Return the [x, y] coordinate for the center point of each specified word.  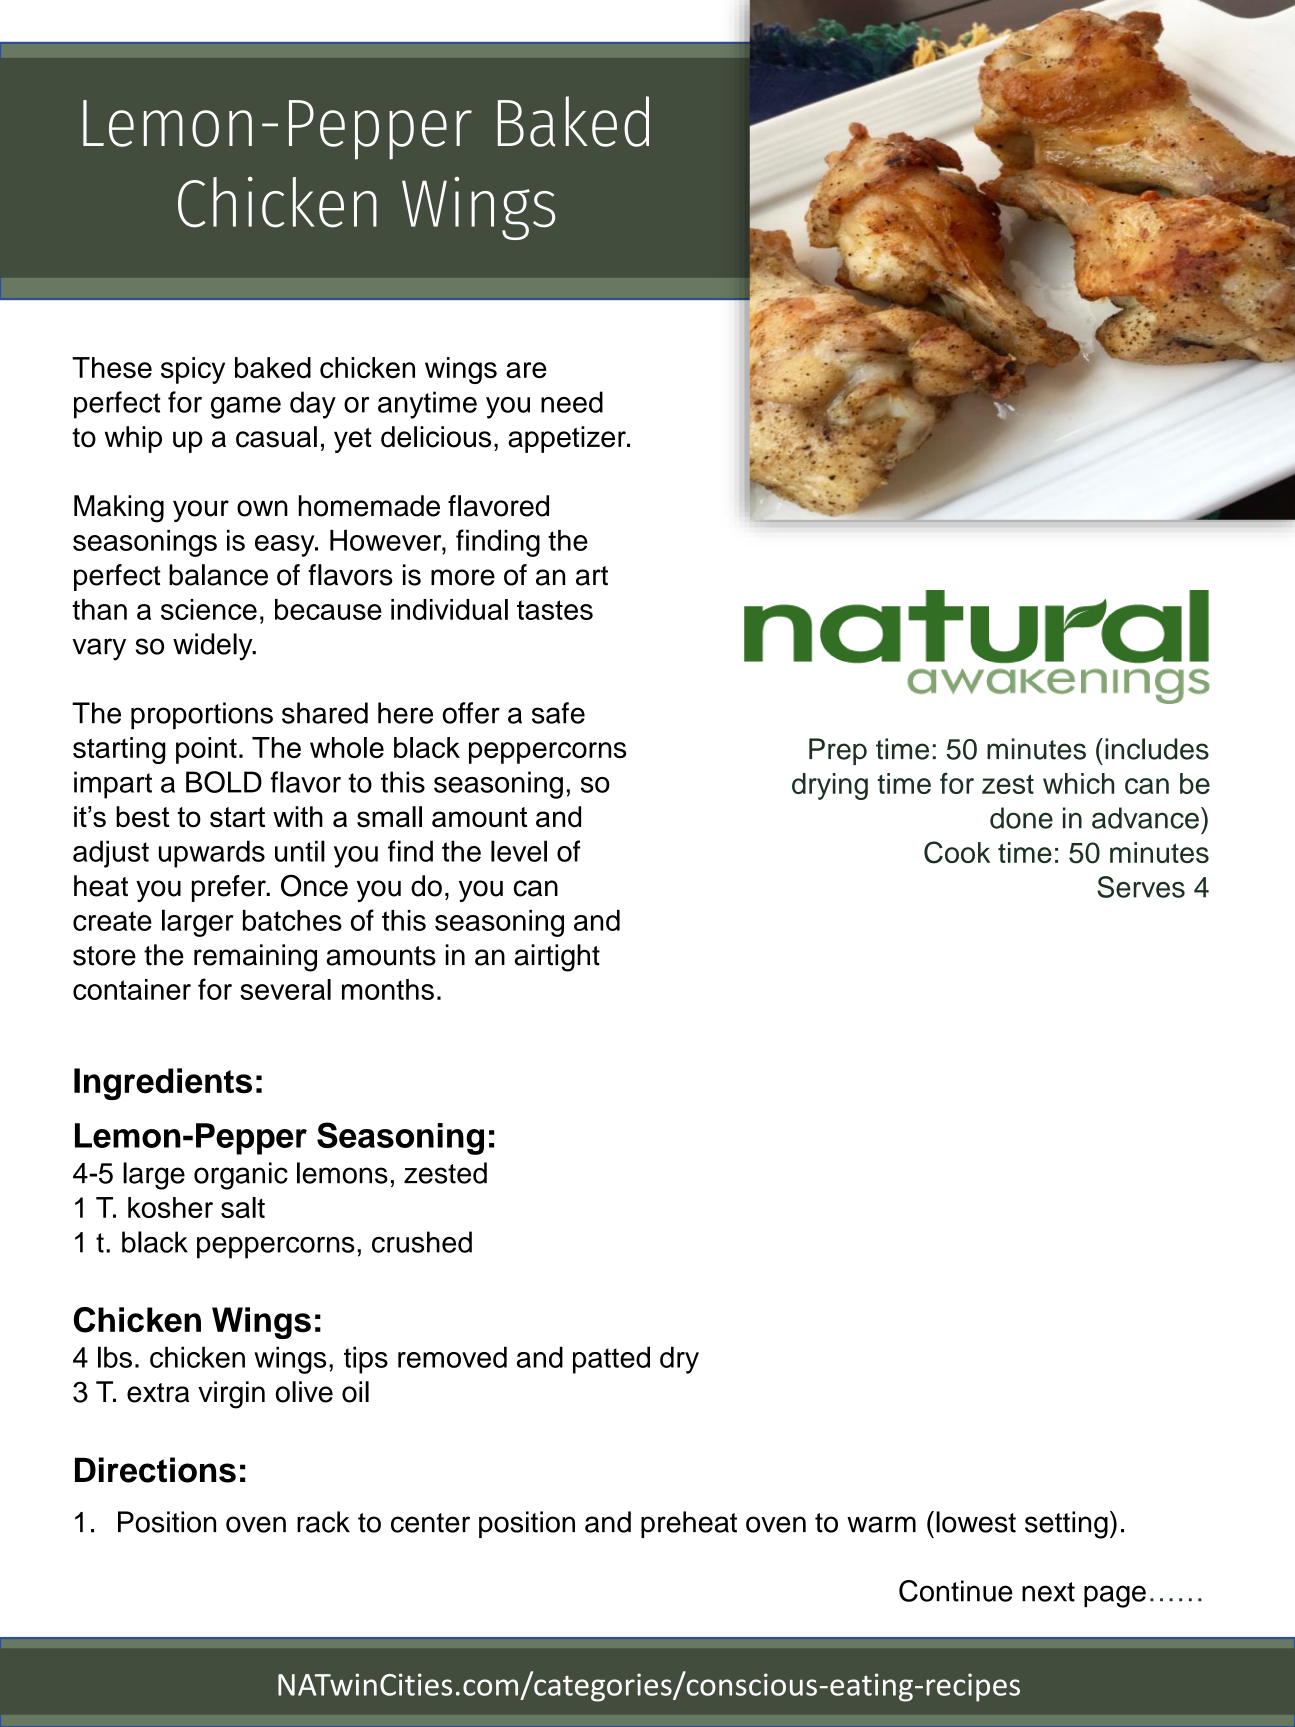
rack [323, 1522]
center [430, 1523]
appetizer [568, 439]
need [572, 402]
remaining [255, 958]
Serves [1141, 887]
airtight [557, 958]
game [246, 408]
